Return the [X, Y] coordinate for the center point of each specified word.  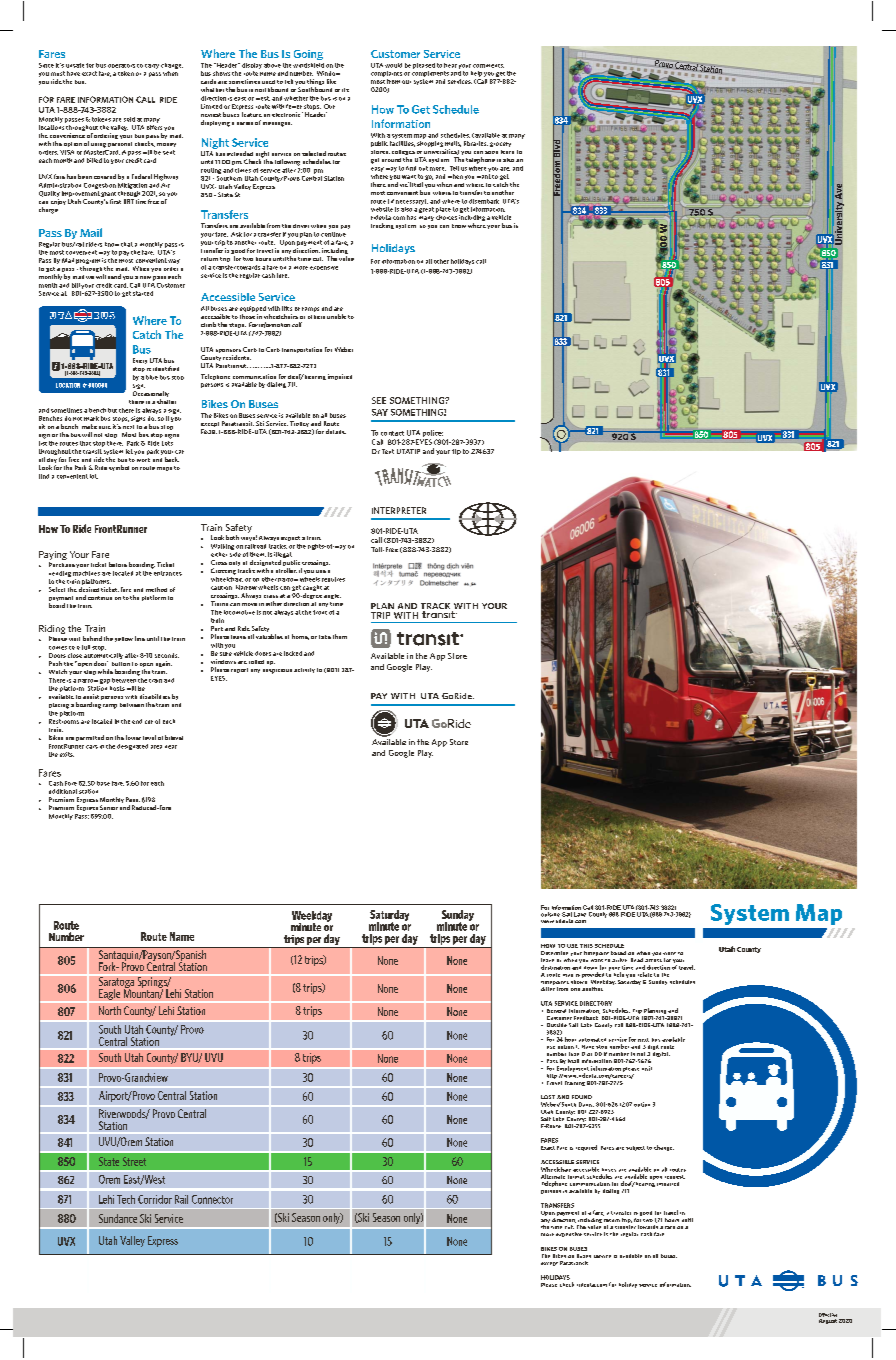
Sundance [118, 1218]
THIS [586, 946]
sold [129, 119]
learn [507, 150]
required [586, 1148]
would [393, 65]
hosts [117, 688]
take [325, 637]
